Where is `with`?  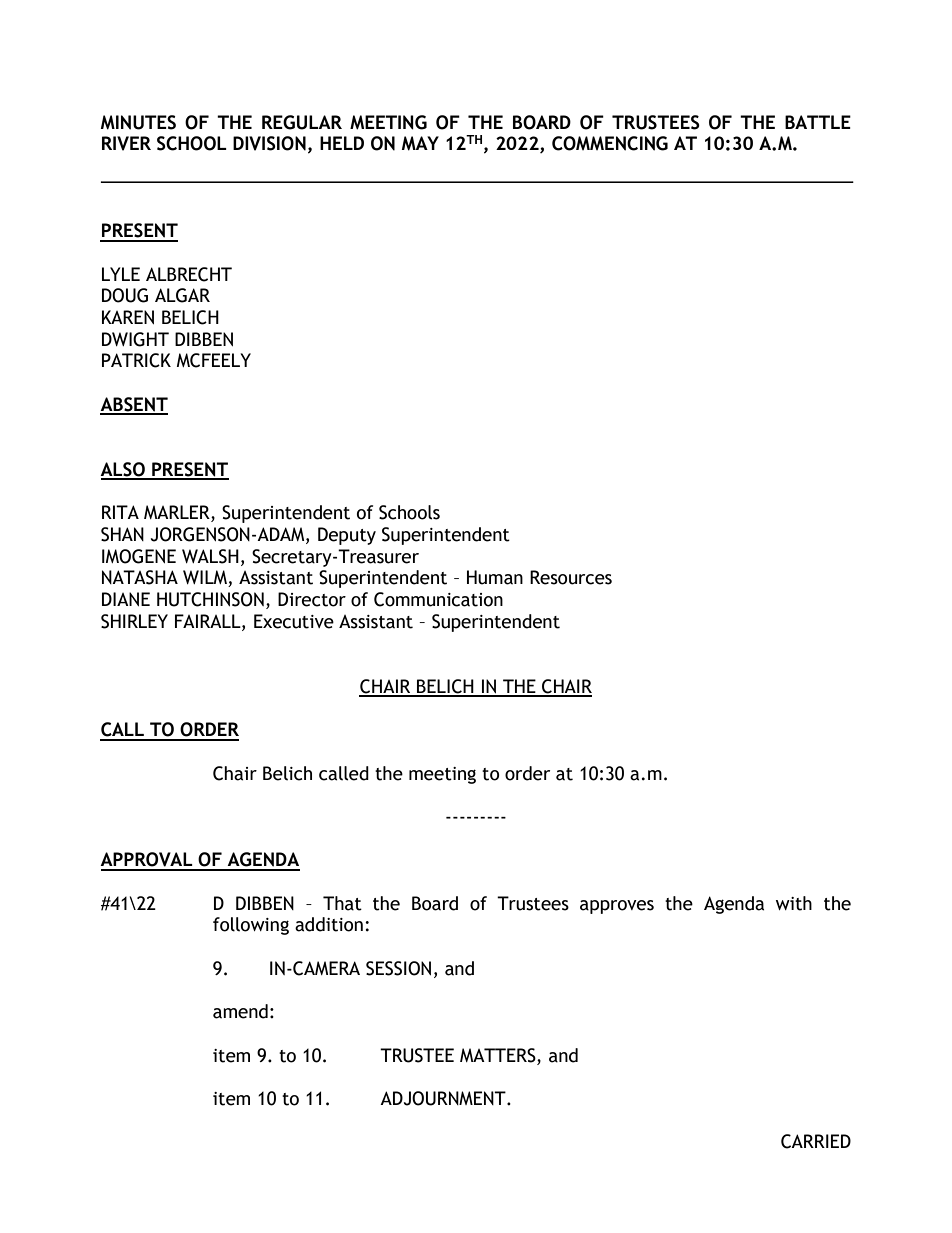 with is located at coordinates (794, 903).
